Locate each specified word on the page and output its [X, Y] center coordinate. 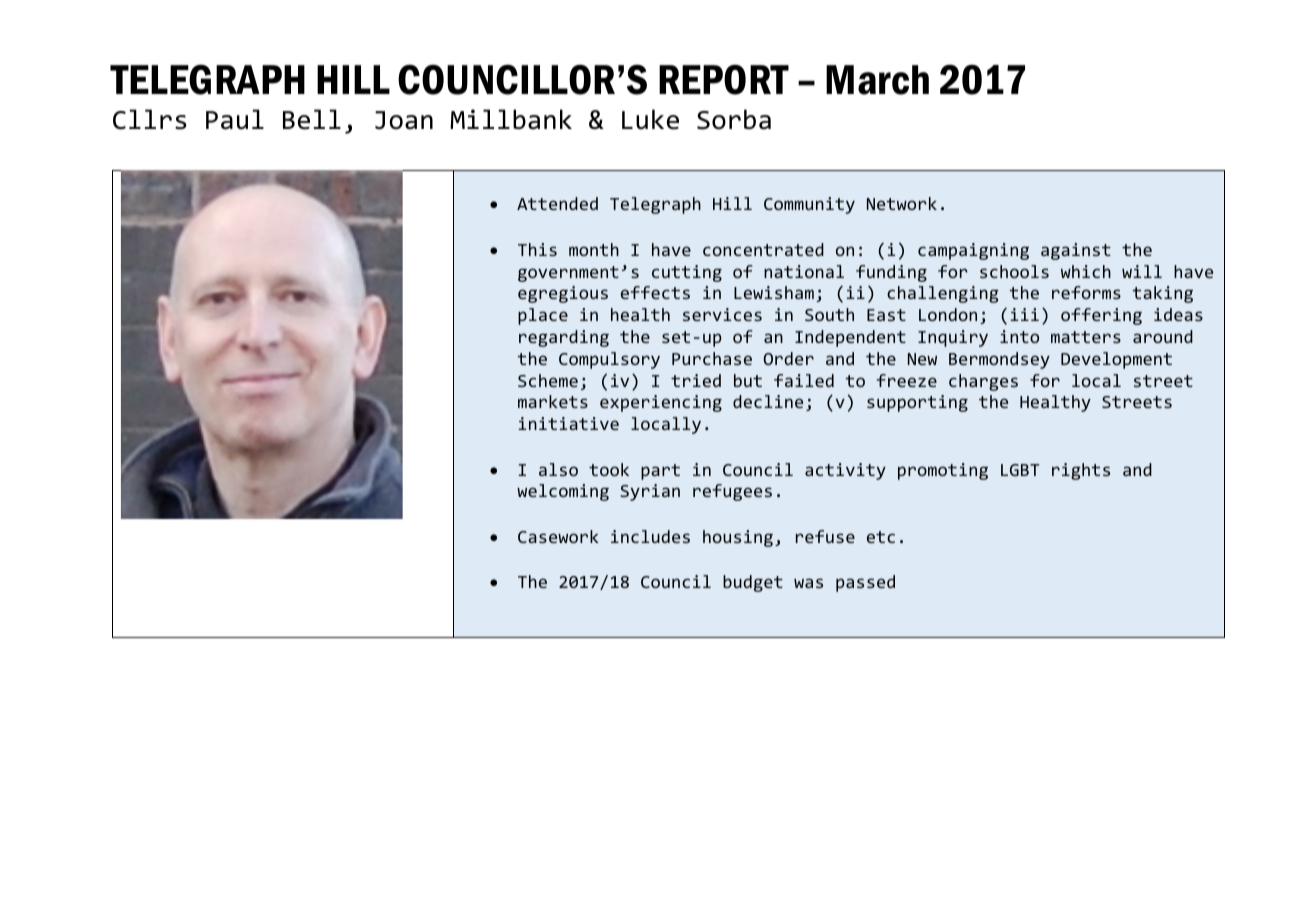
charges [983, 382]
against [1076, 251]
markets [553, 401]
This [537, 249]
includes [650, 536]
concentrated [763, 249]
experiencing [661, 403]
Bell [312, 119]
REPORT [724, 79]
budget [753, 583]
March [877, 80]
